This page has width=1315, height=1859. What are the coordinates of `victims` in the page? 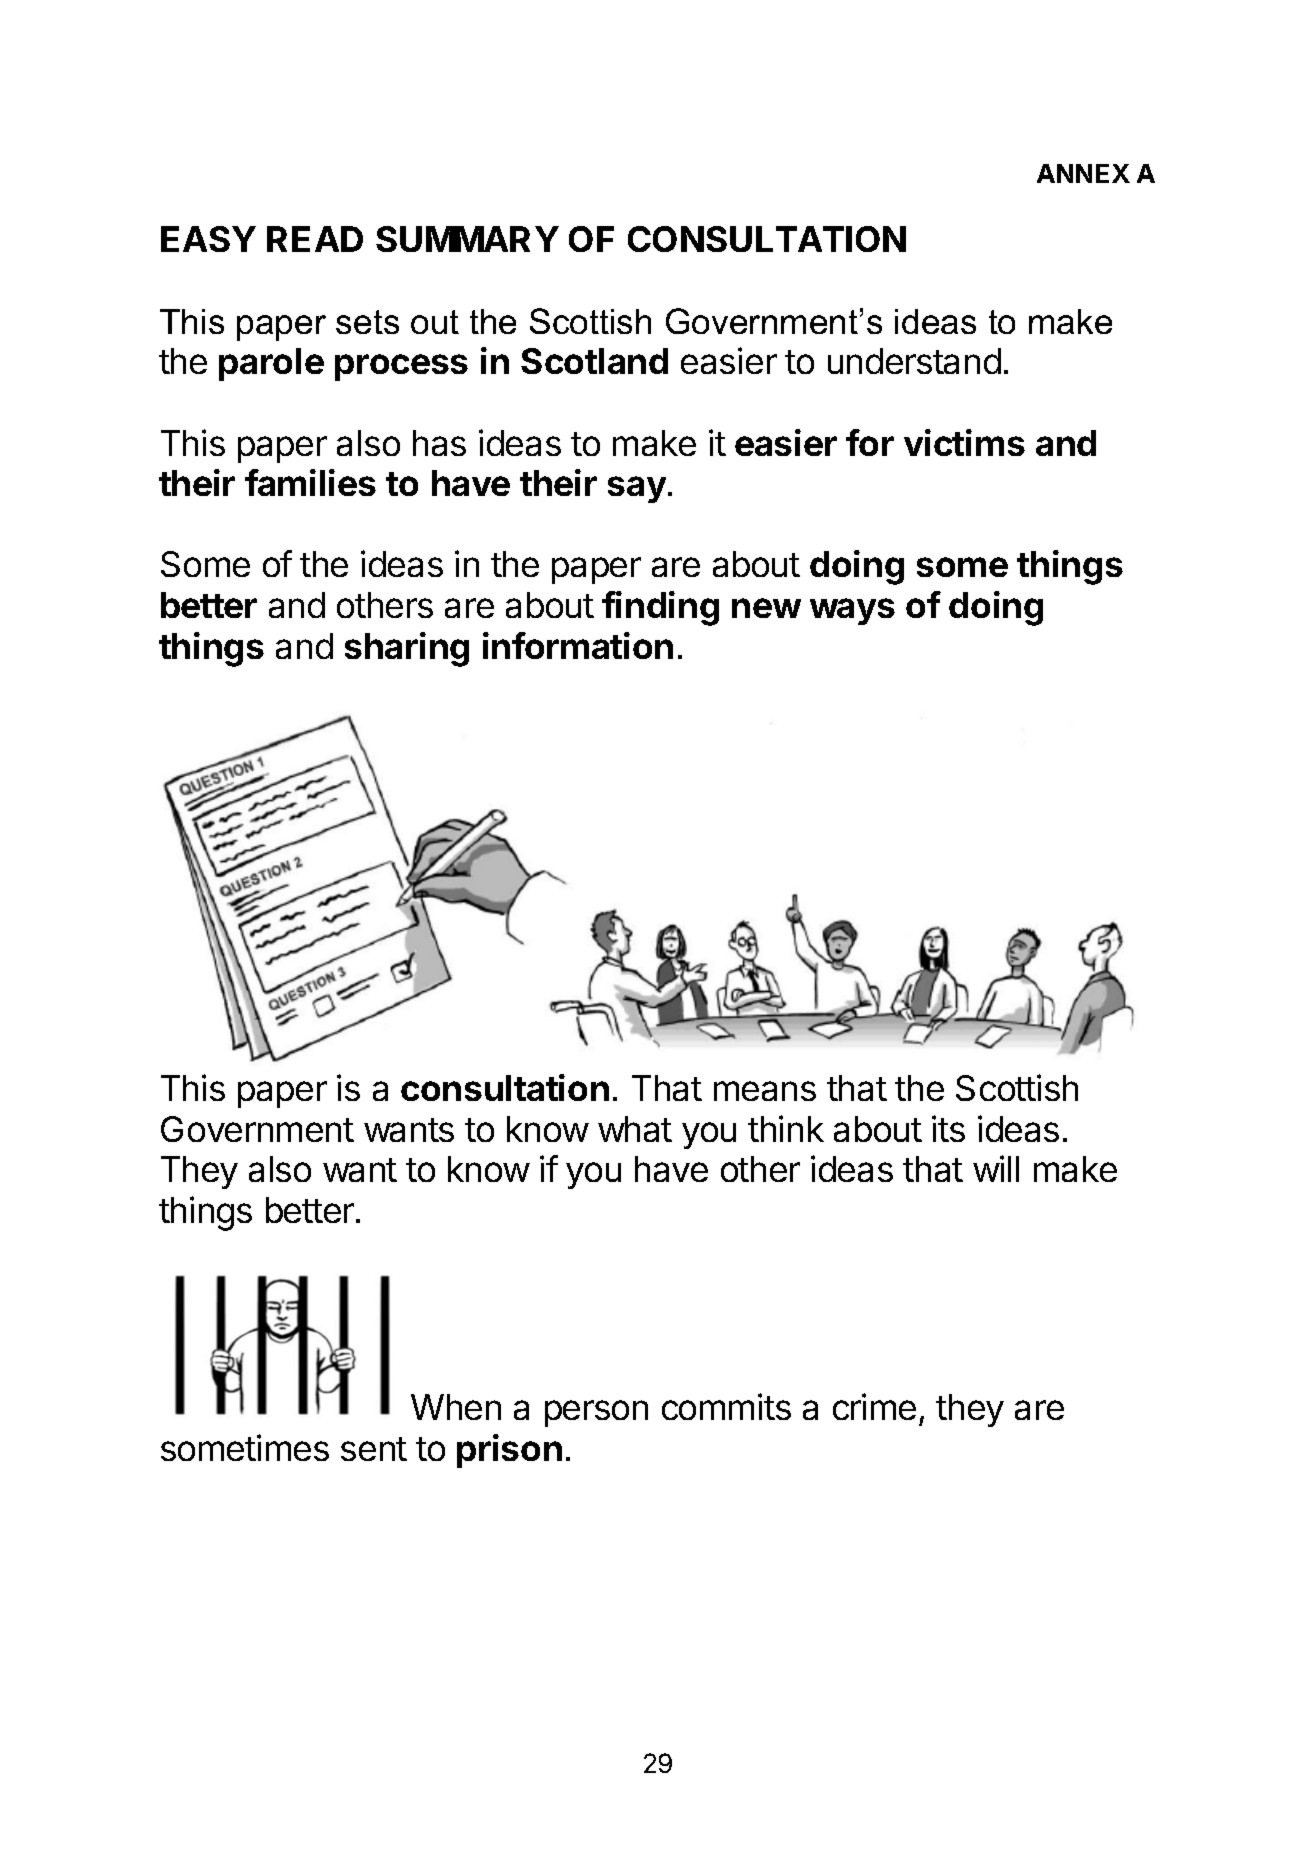 It's located at (964, 442).
